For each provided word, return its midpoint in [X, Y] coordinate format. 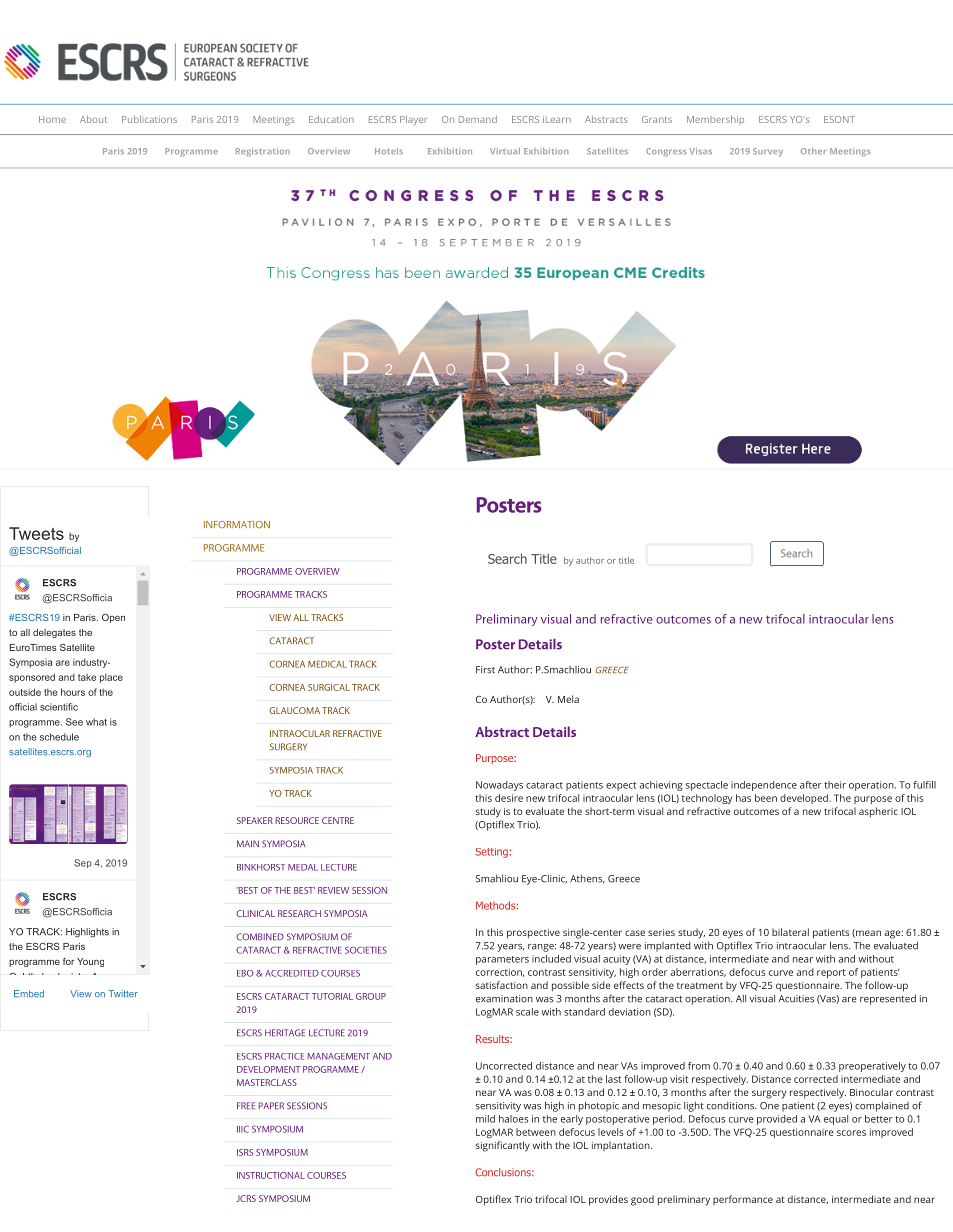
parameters [502, 960]
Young [90, 962]
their [835, 785]
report [831, 973]
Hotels [389, 151]
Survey [768, 152]
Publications [149, 119]
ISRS [245, 1152]
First [485, 670]
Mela [568, 699]
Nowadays [499, 786]
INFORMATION [237, 525]
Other [813, 151]
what [96, 722]
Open [113, 618]
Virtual [505, 151]
